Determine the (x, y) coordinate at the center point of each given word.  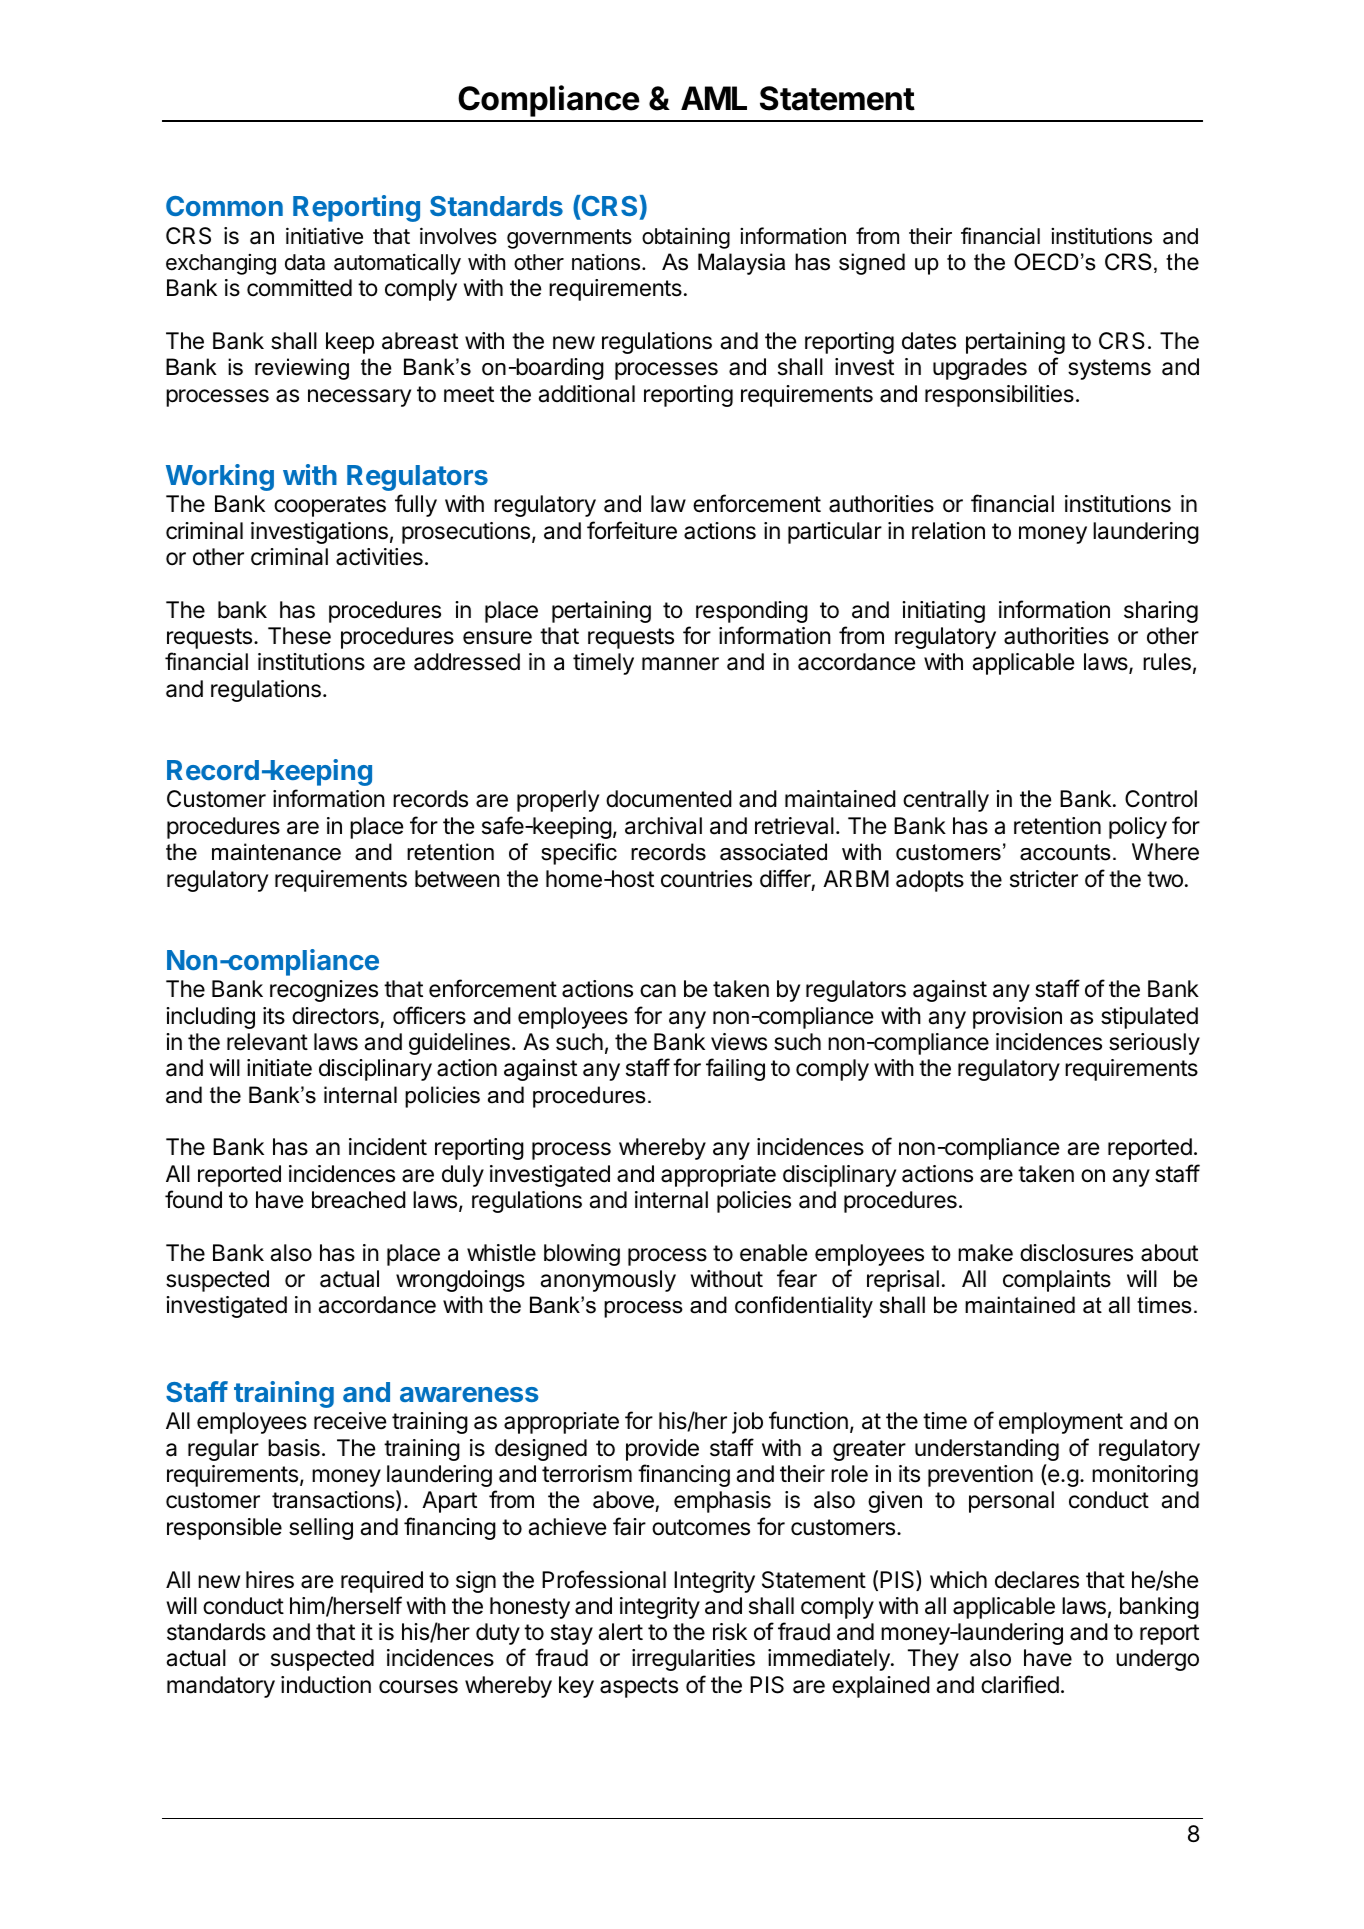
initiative (324, 236)
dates (929, 341)
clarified (1020, 1684)
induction (326, 1685)
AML (714, 98)
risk (730, 1632)
